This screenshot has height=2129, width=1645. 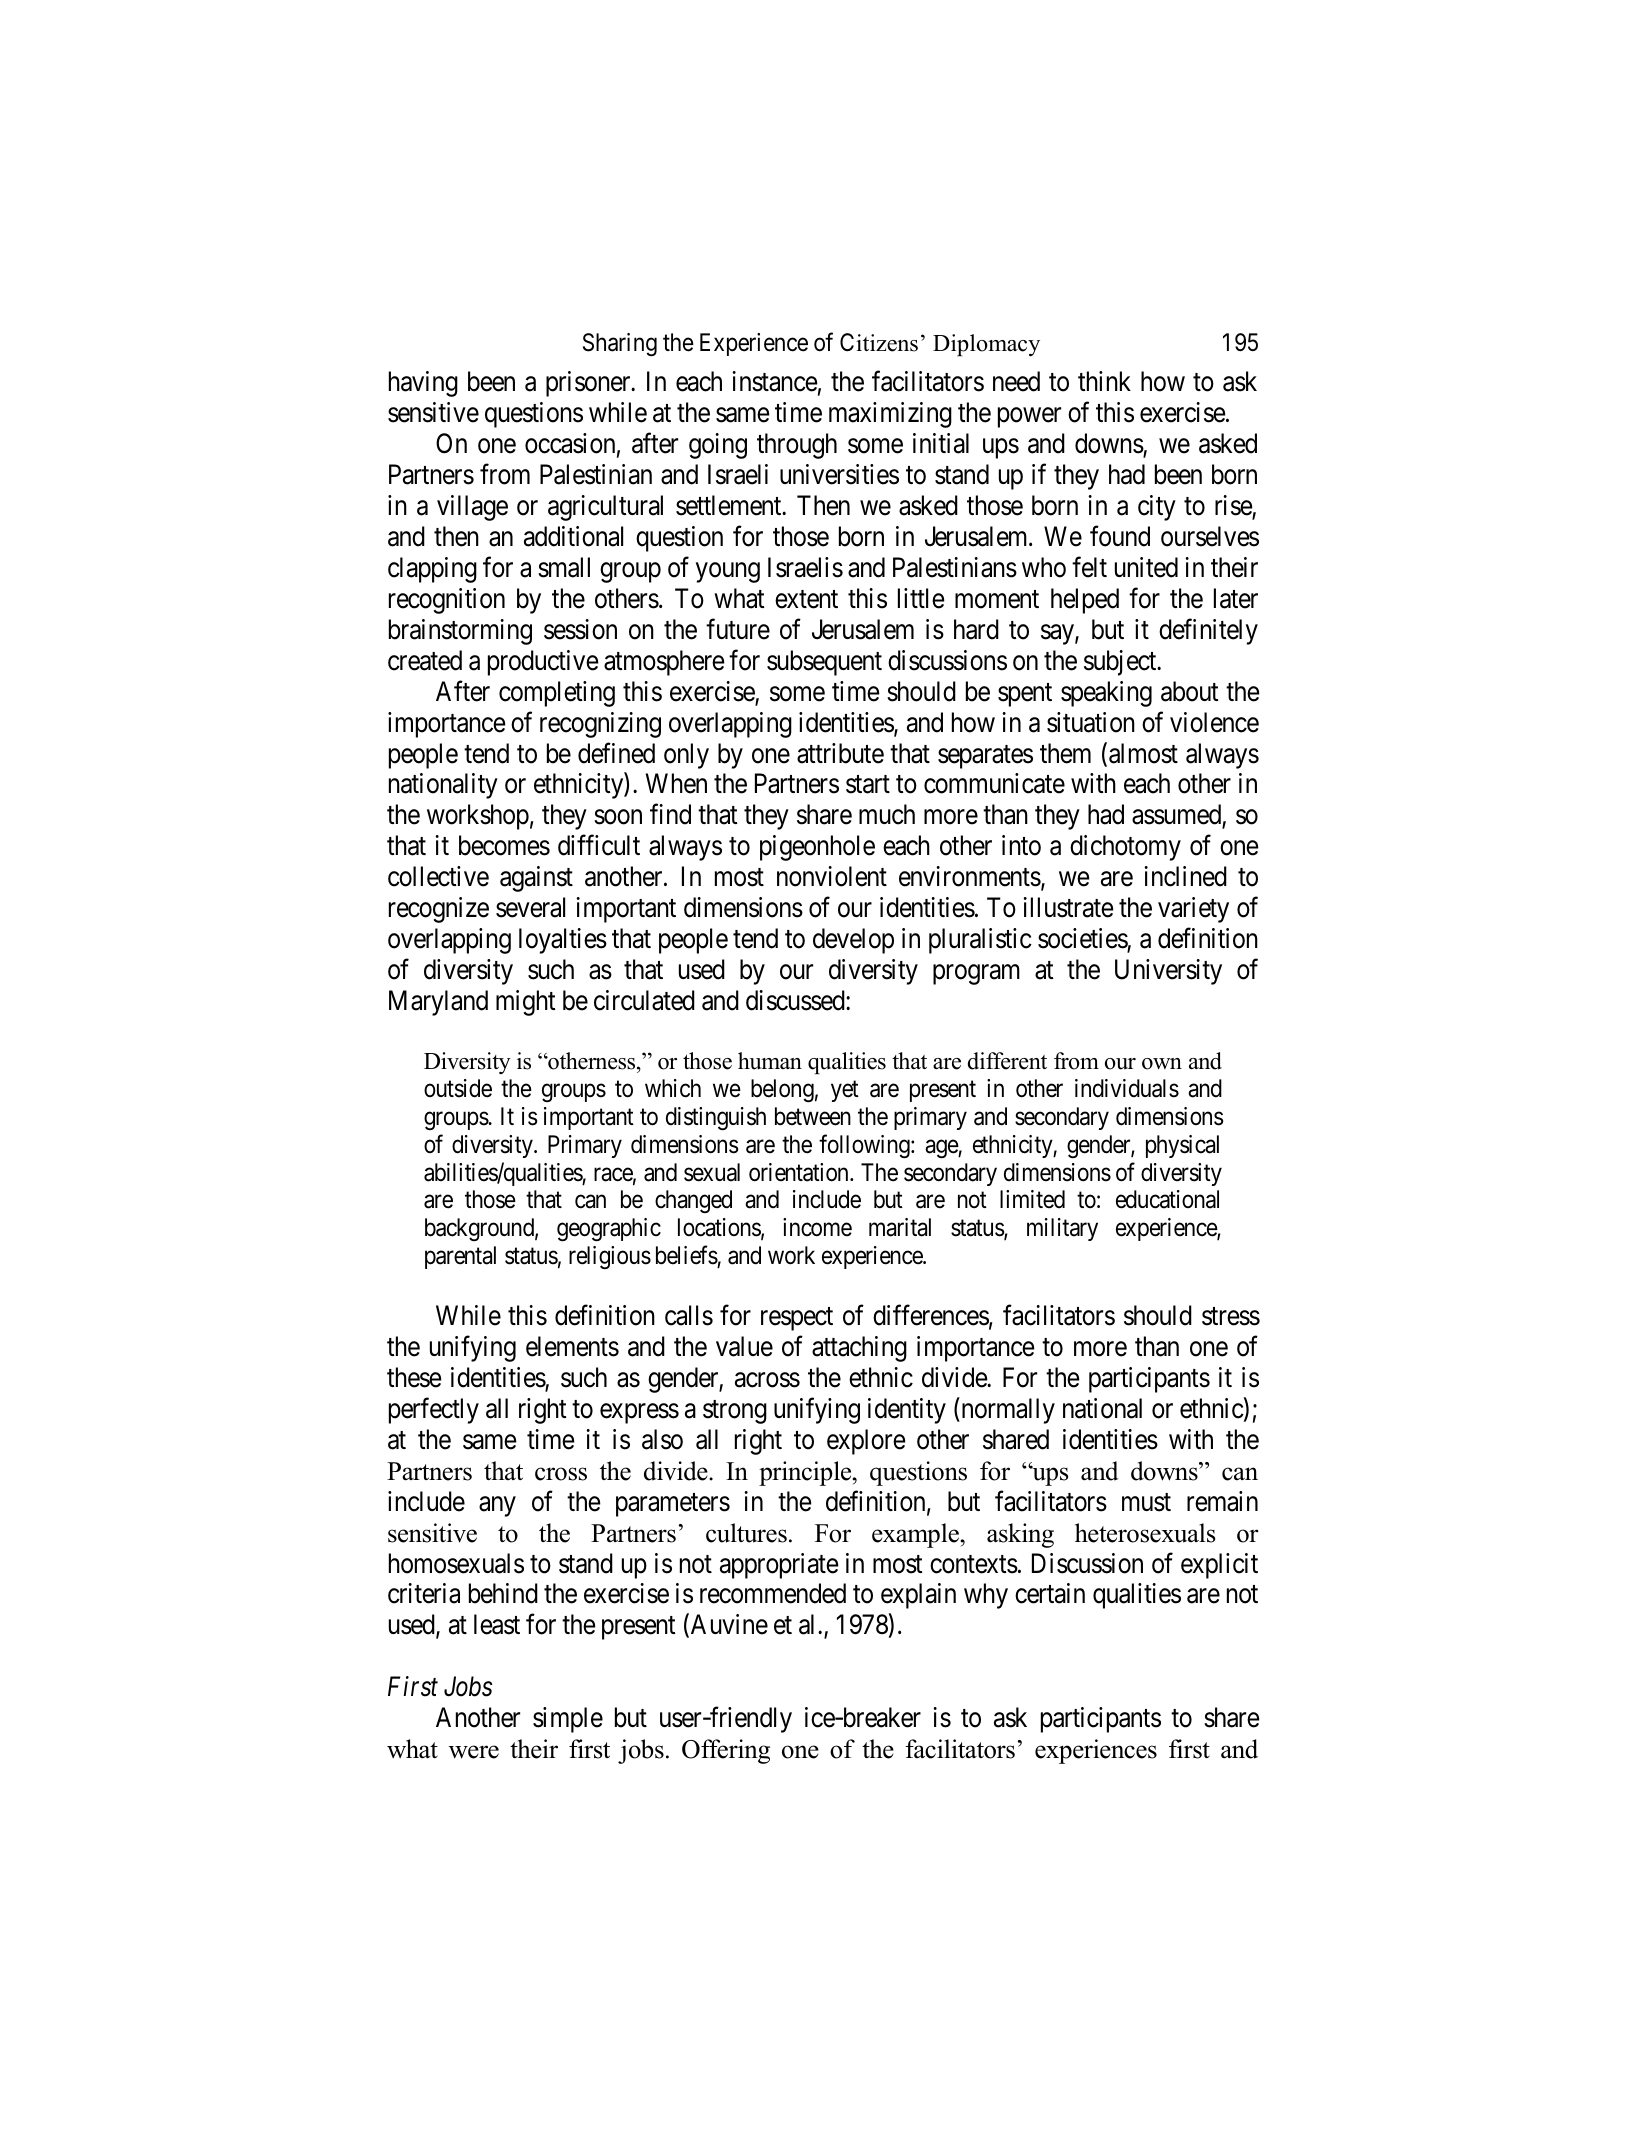 I want to click on perfectly, so click(x=434, y=1410).
